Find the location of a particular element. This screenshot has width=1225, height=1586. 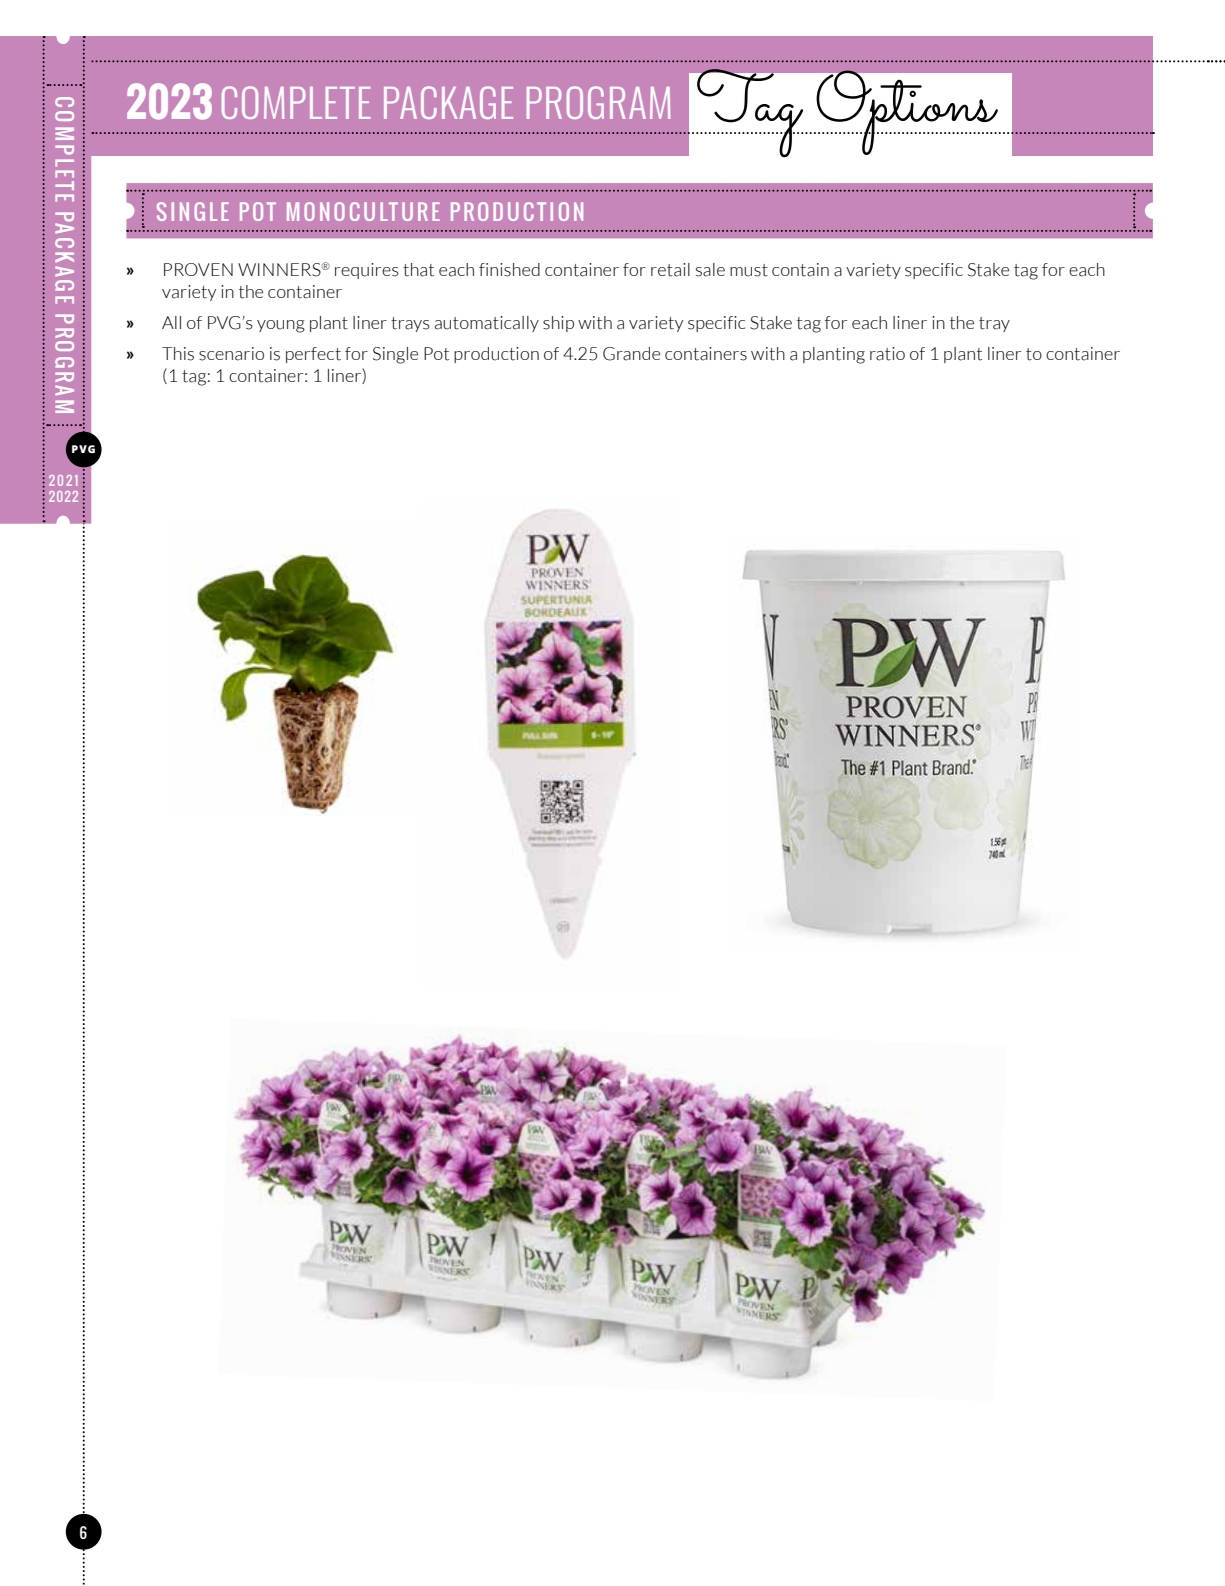

production is located at coordinates (496, 355).
